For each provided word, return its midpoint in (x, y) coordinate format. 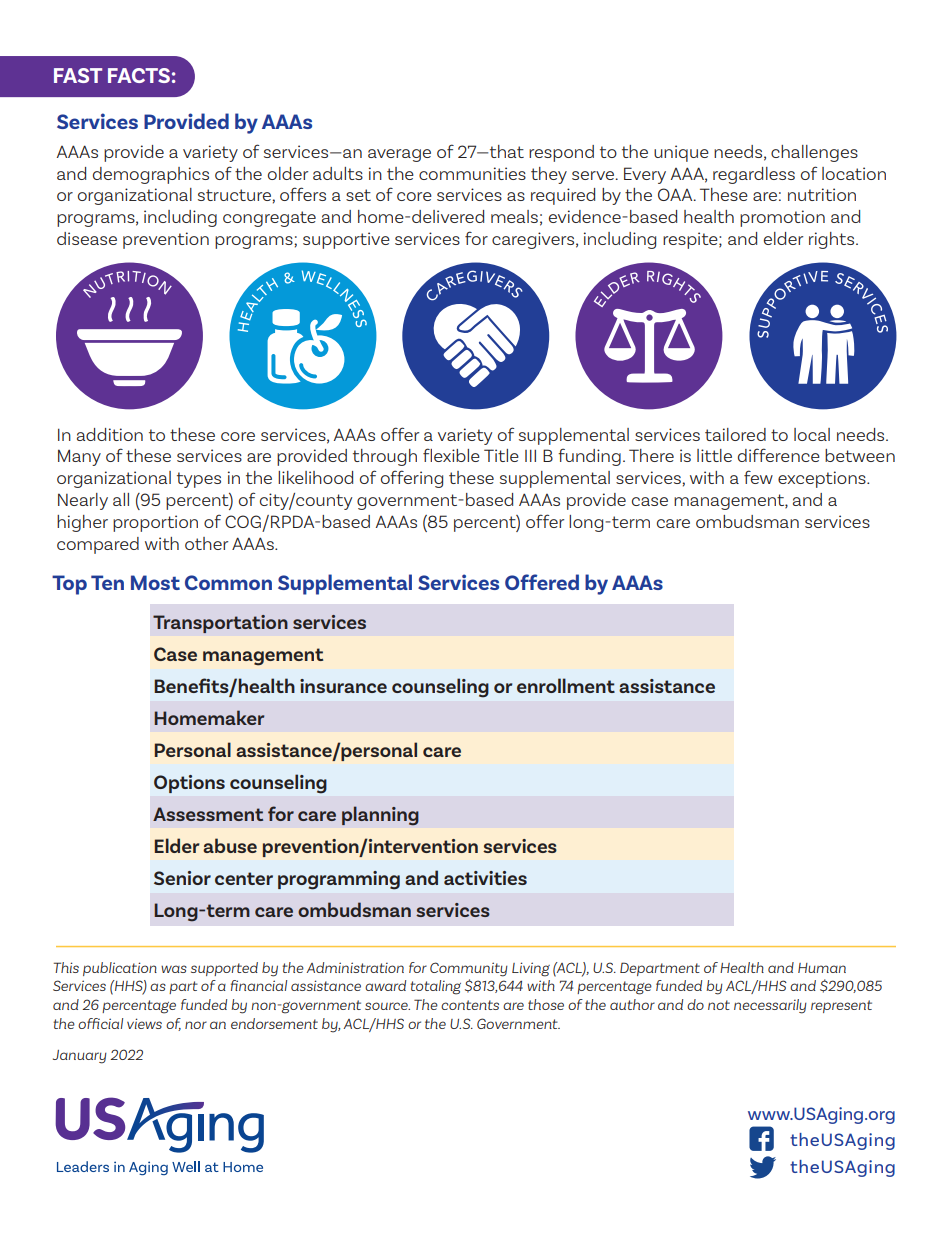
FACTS (139, 75)
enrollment (566, 685)
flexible (451, 455)
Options (189, 784)
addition (110, 434)
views (144, 1023)
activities (485, 878)
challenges (814, 153)
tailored (735, 434)
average (399, 155)
